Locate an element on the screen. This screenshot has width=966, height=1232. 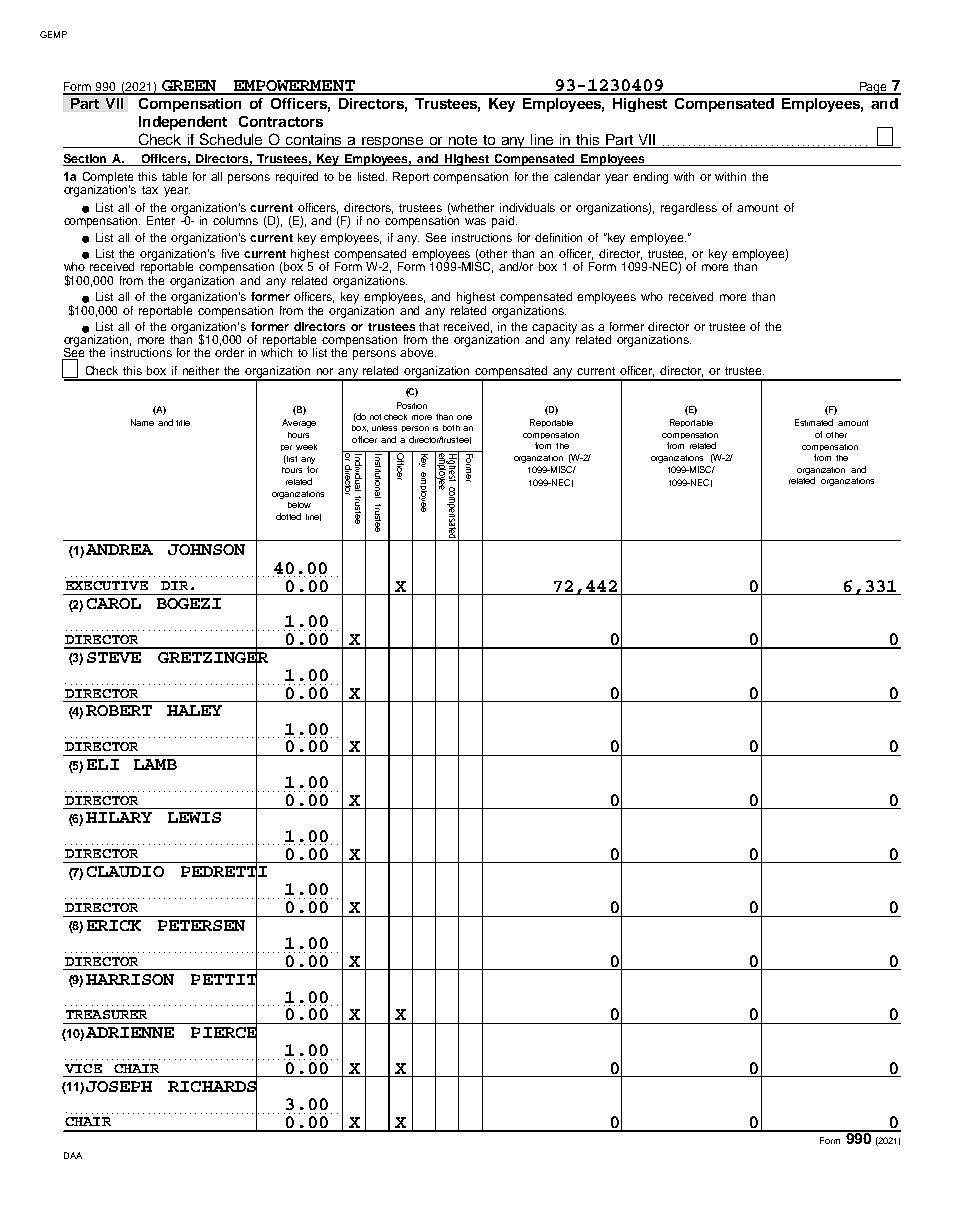
LEWIS is located at coordinates (194, 817).
